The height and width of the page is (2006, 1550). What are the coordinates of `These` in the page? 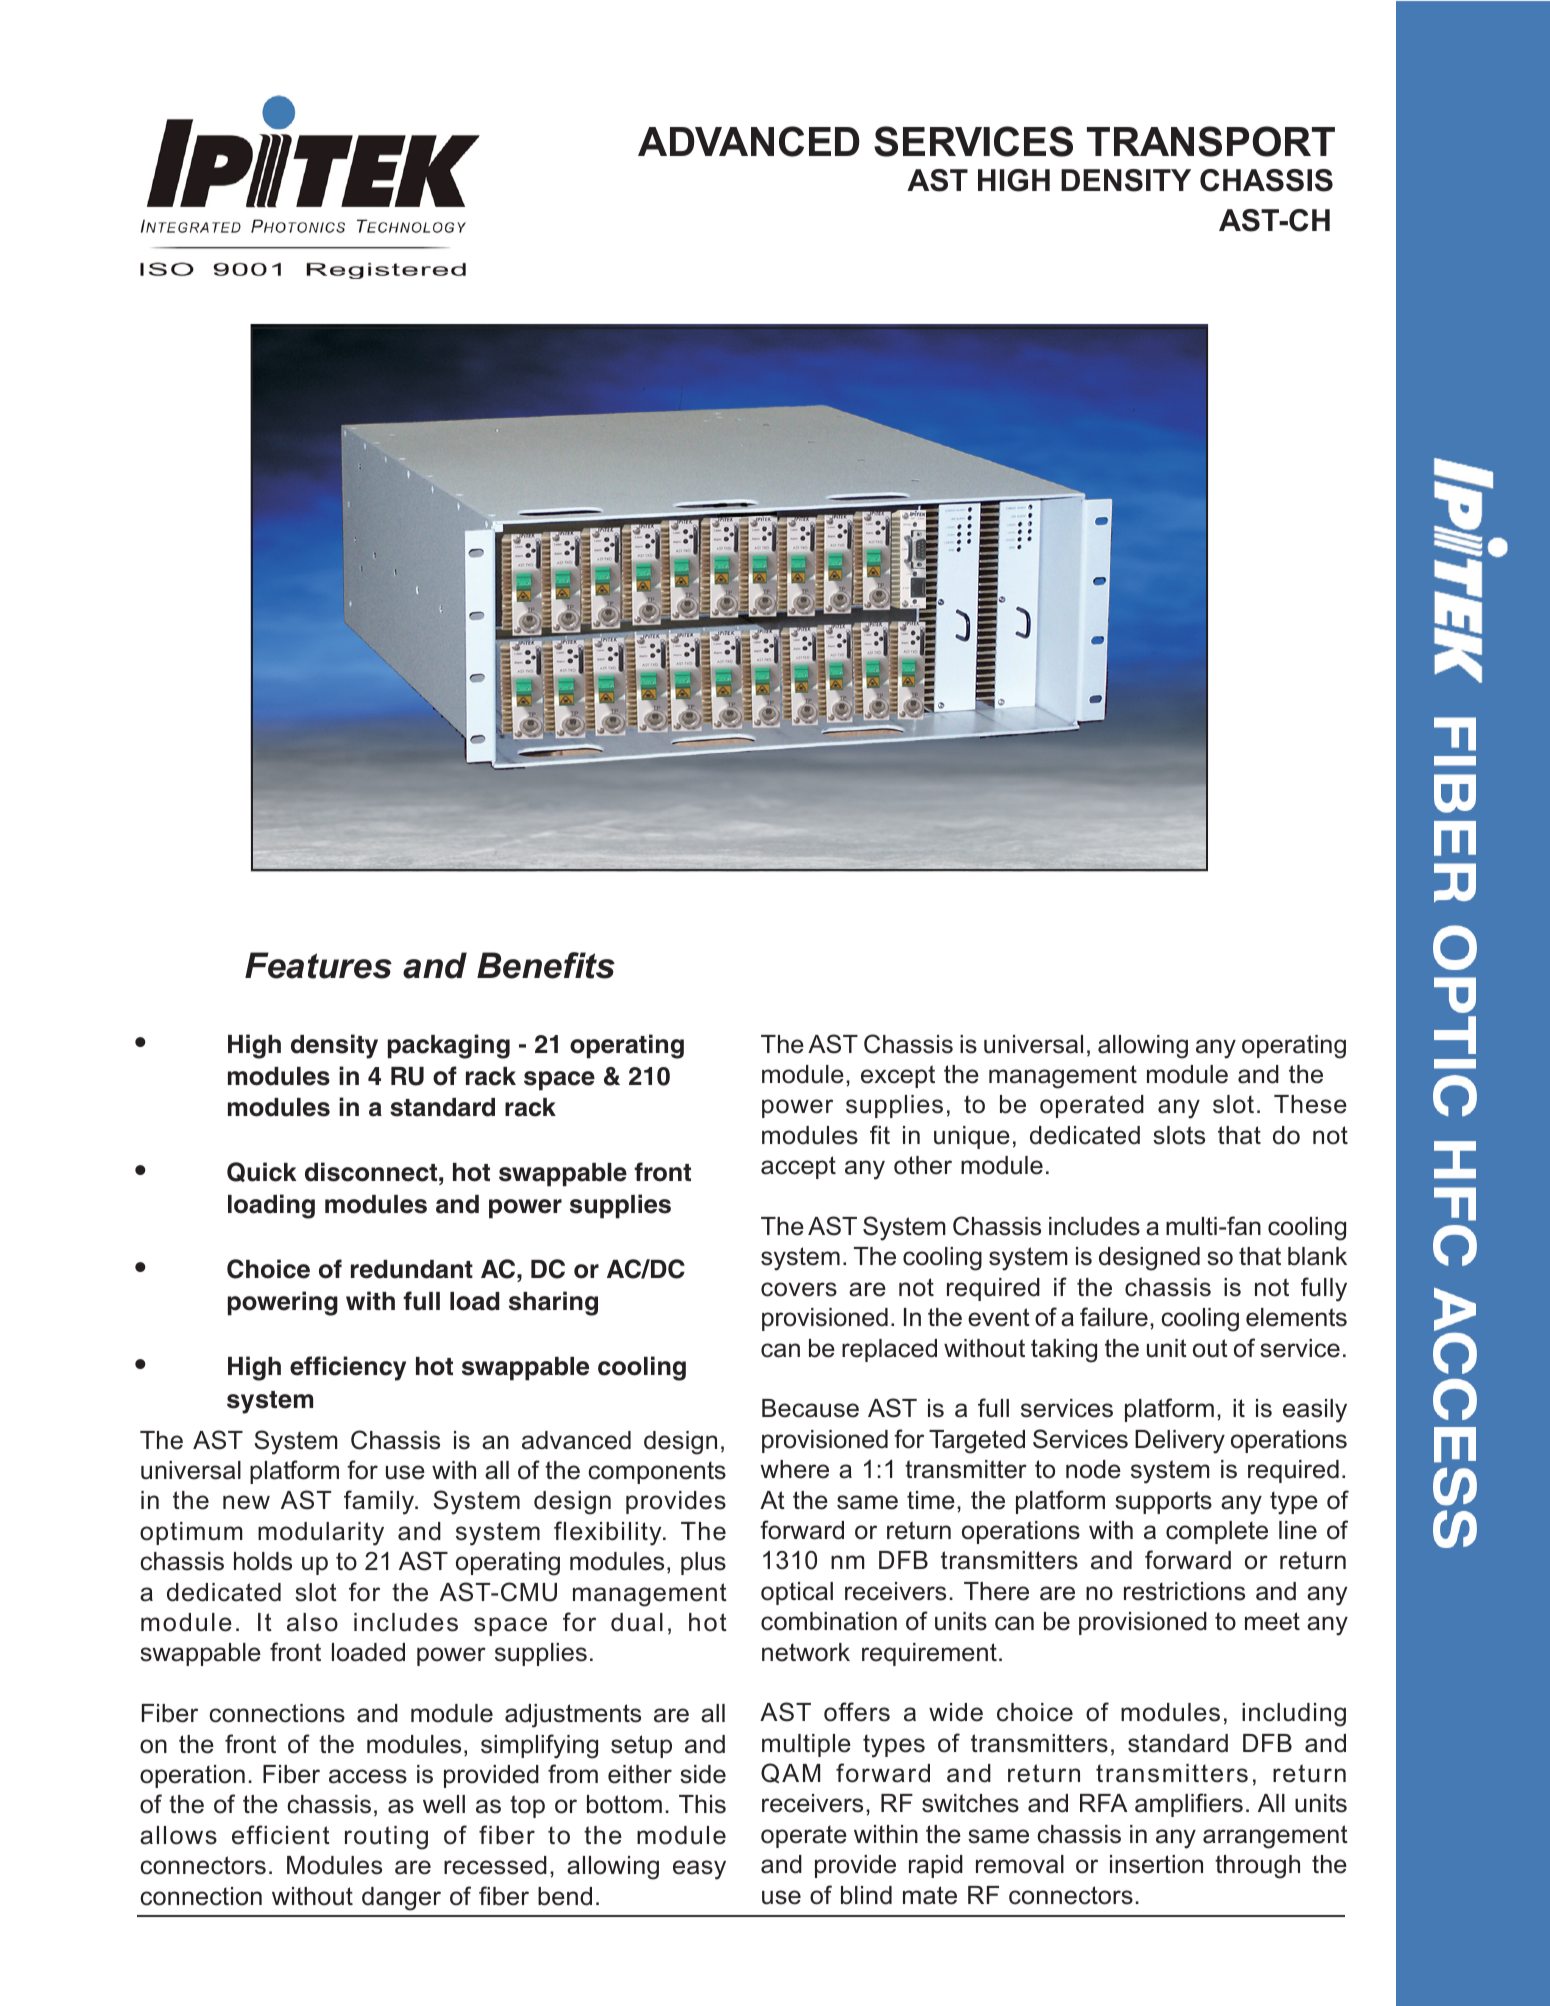 It's located at (1310, 1104).
